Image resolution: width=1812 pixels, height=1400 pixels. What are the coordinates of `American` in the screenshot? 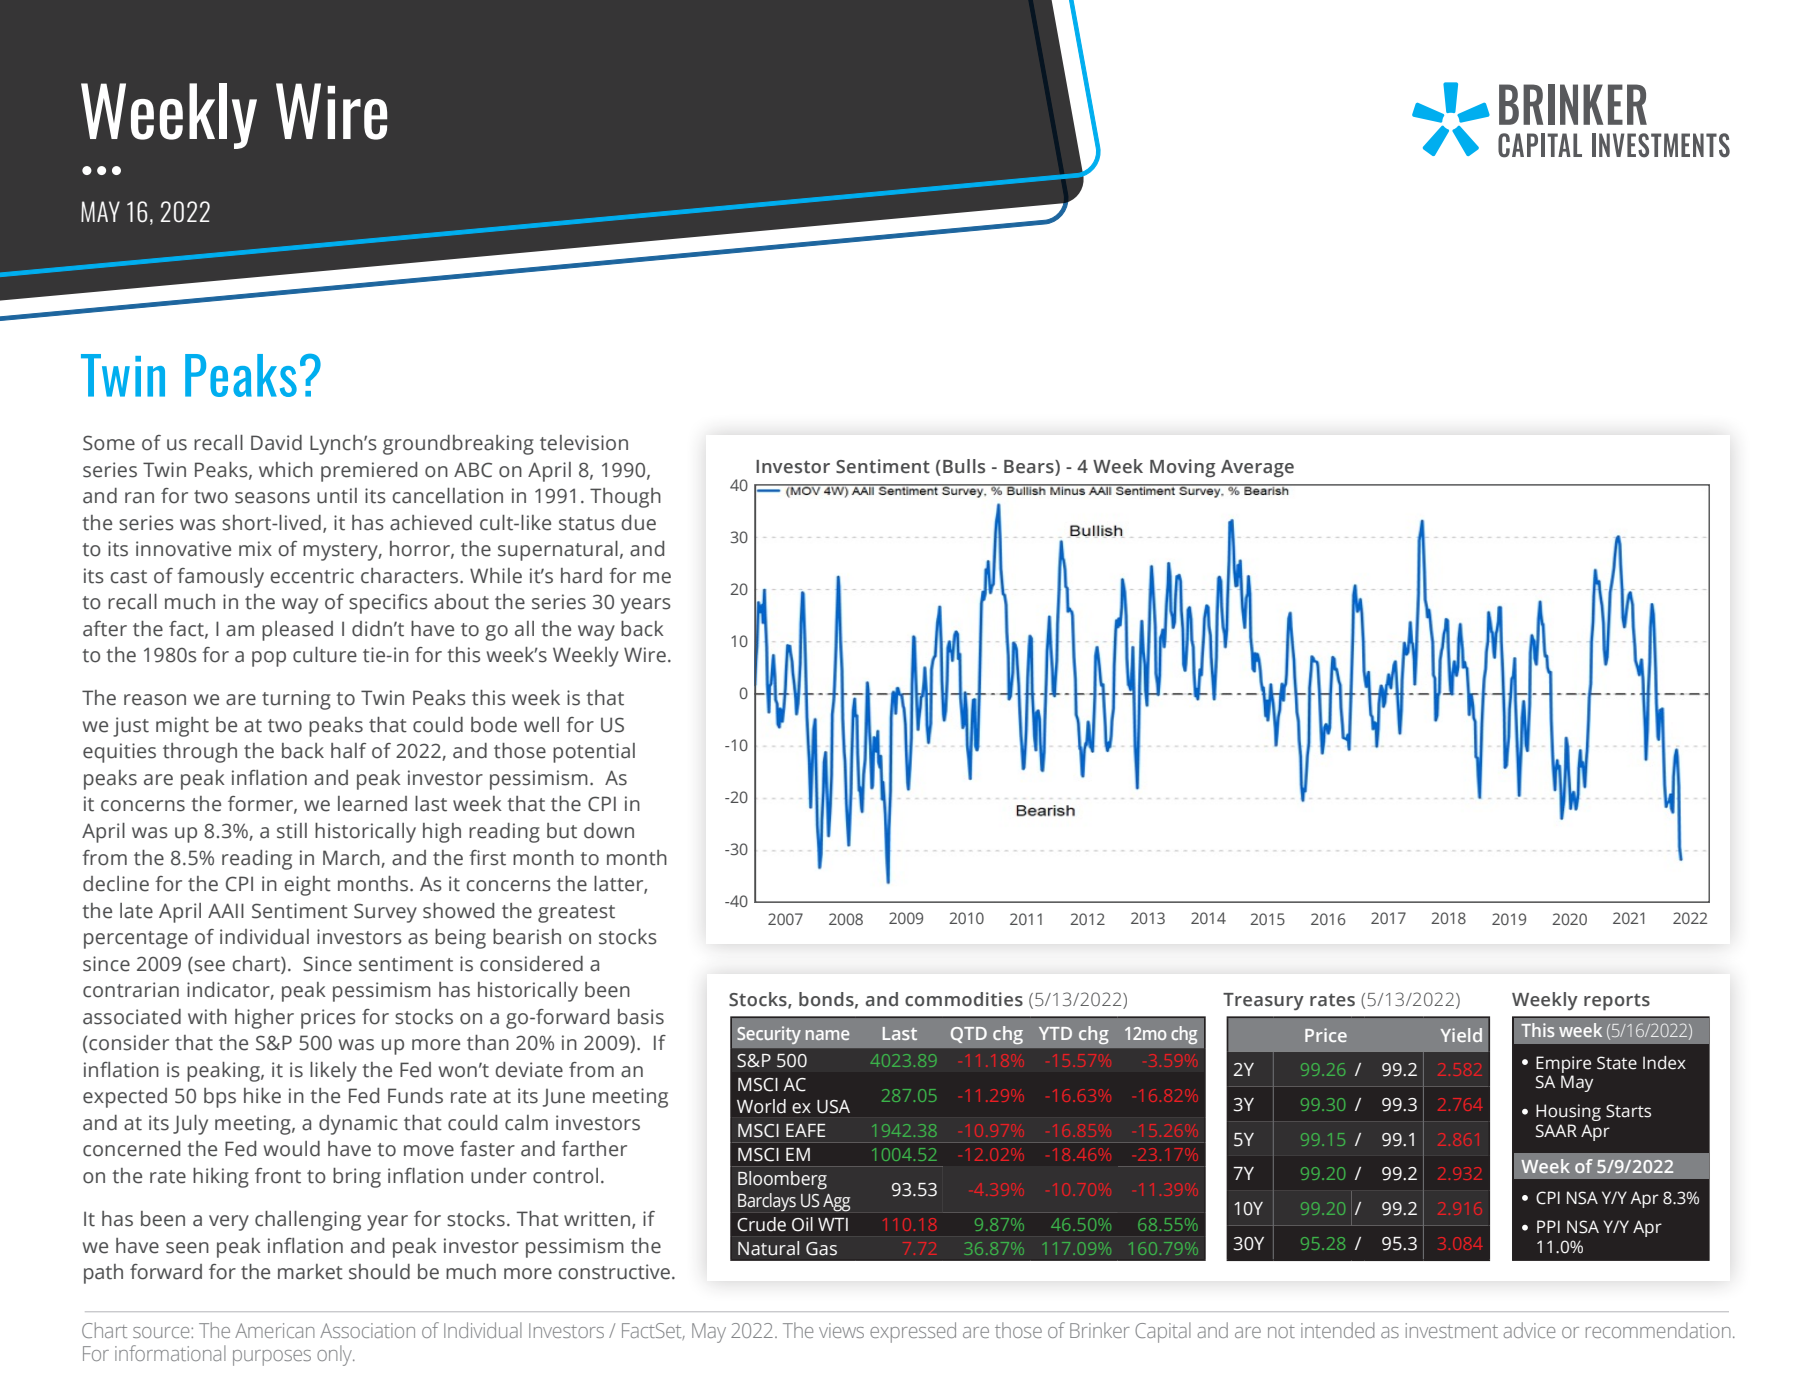 It's located at (275, 1330).
